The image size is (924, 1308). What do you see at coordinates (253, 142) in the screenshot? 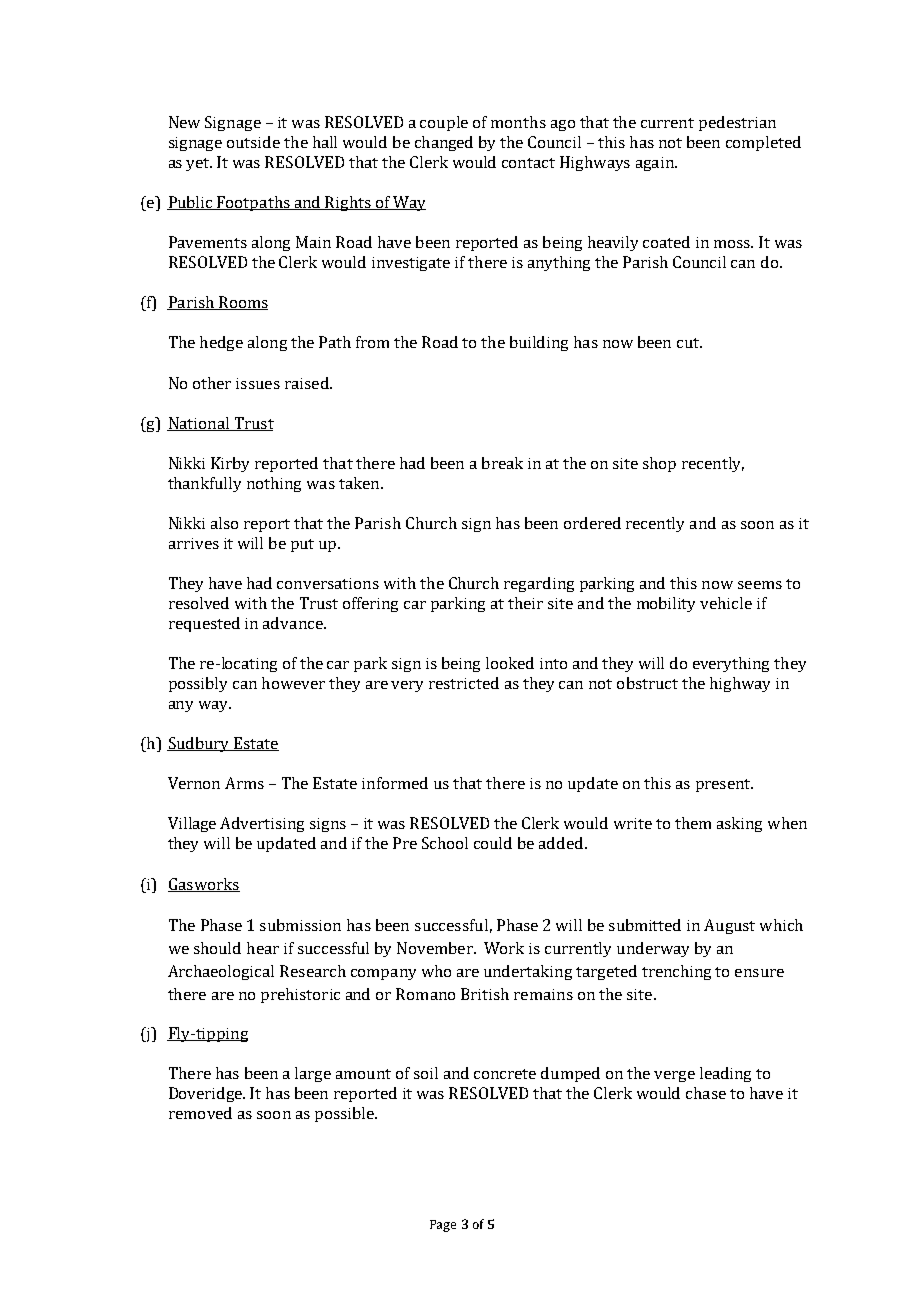
I see `outside` at bounding box center [253, 142].
